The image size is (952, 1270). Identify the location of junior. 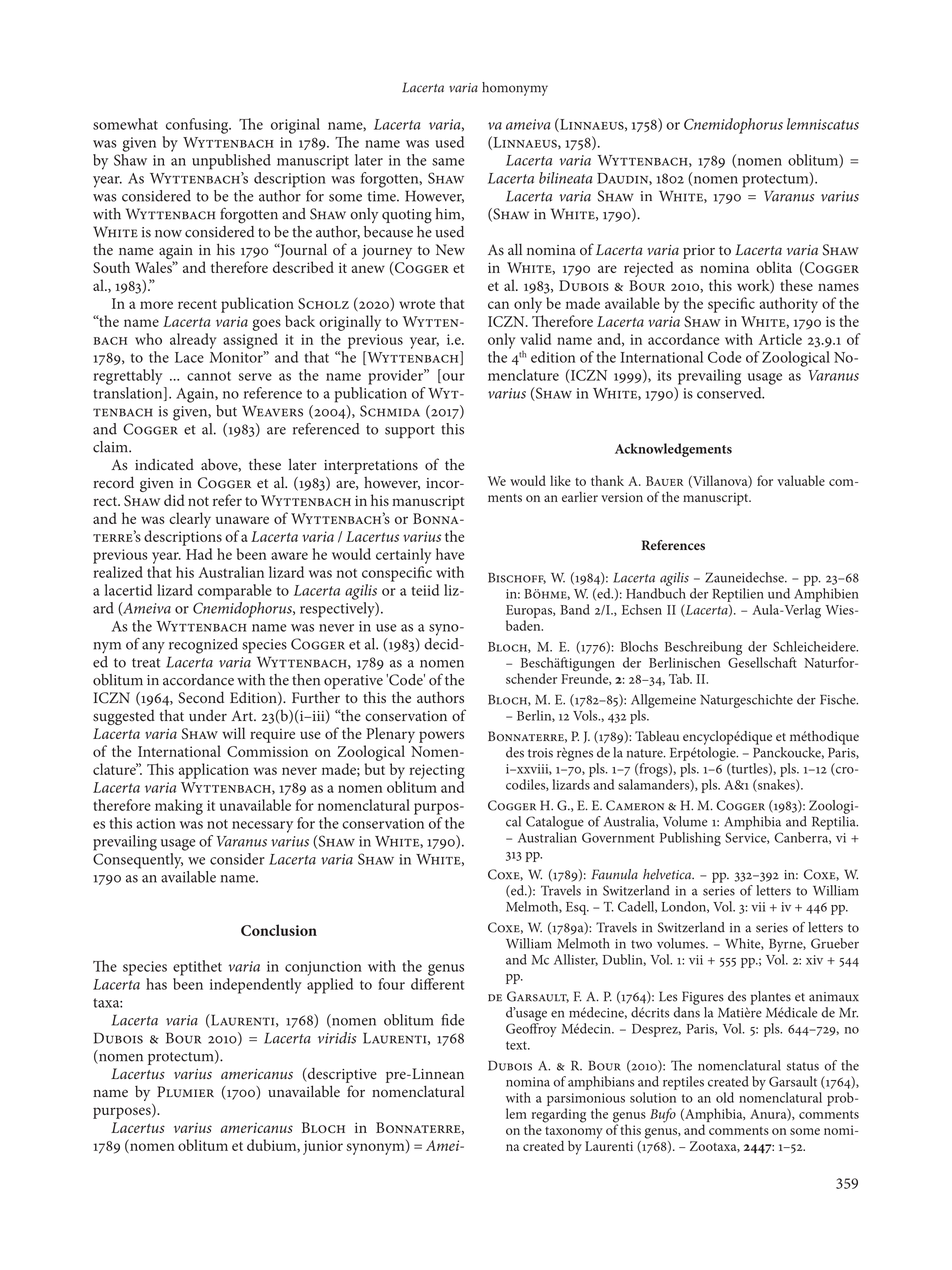
(323, 1147).
